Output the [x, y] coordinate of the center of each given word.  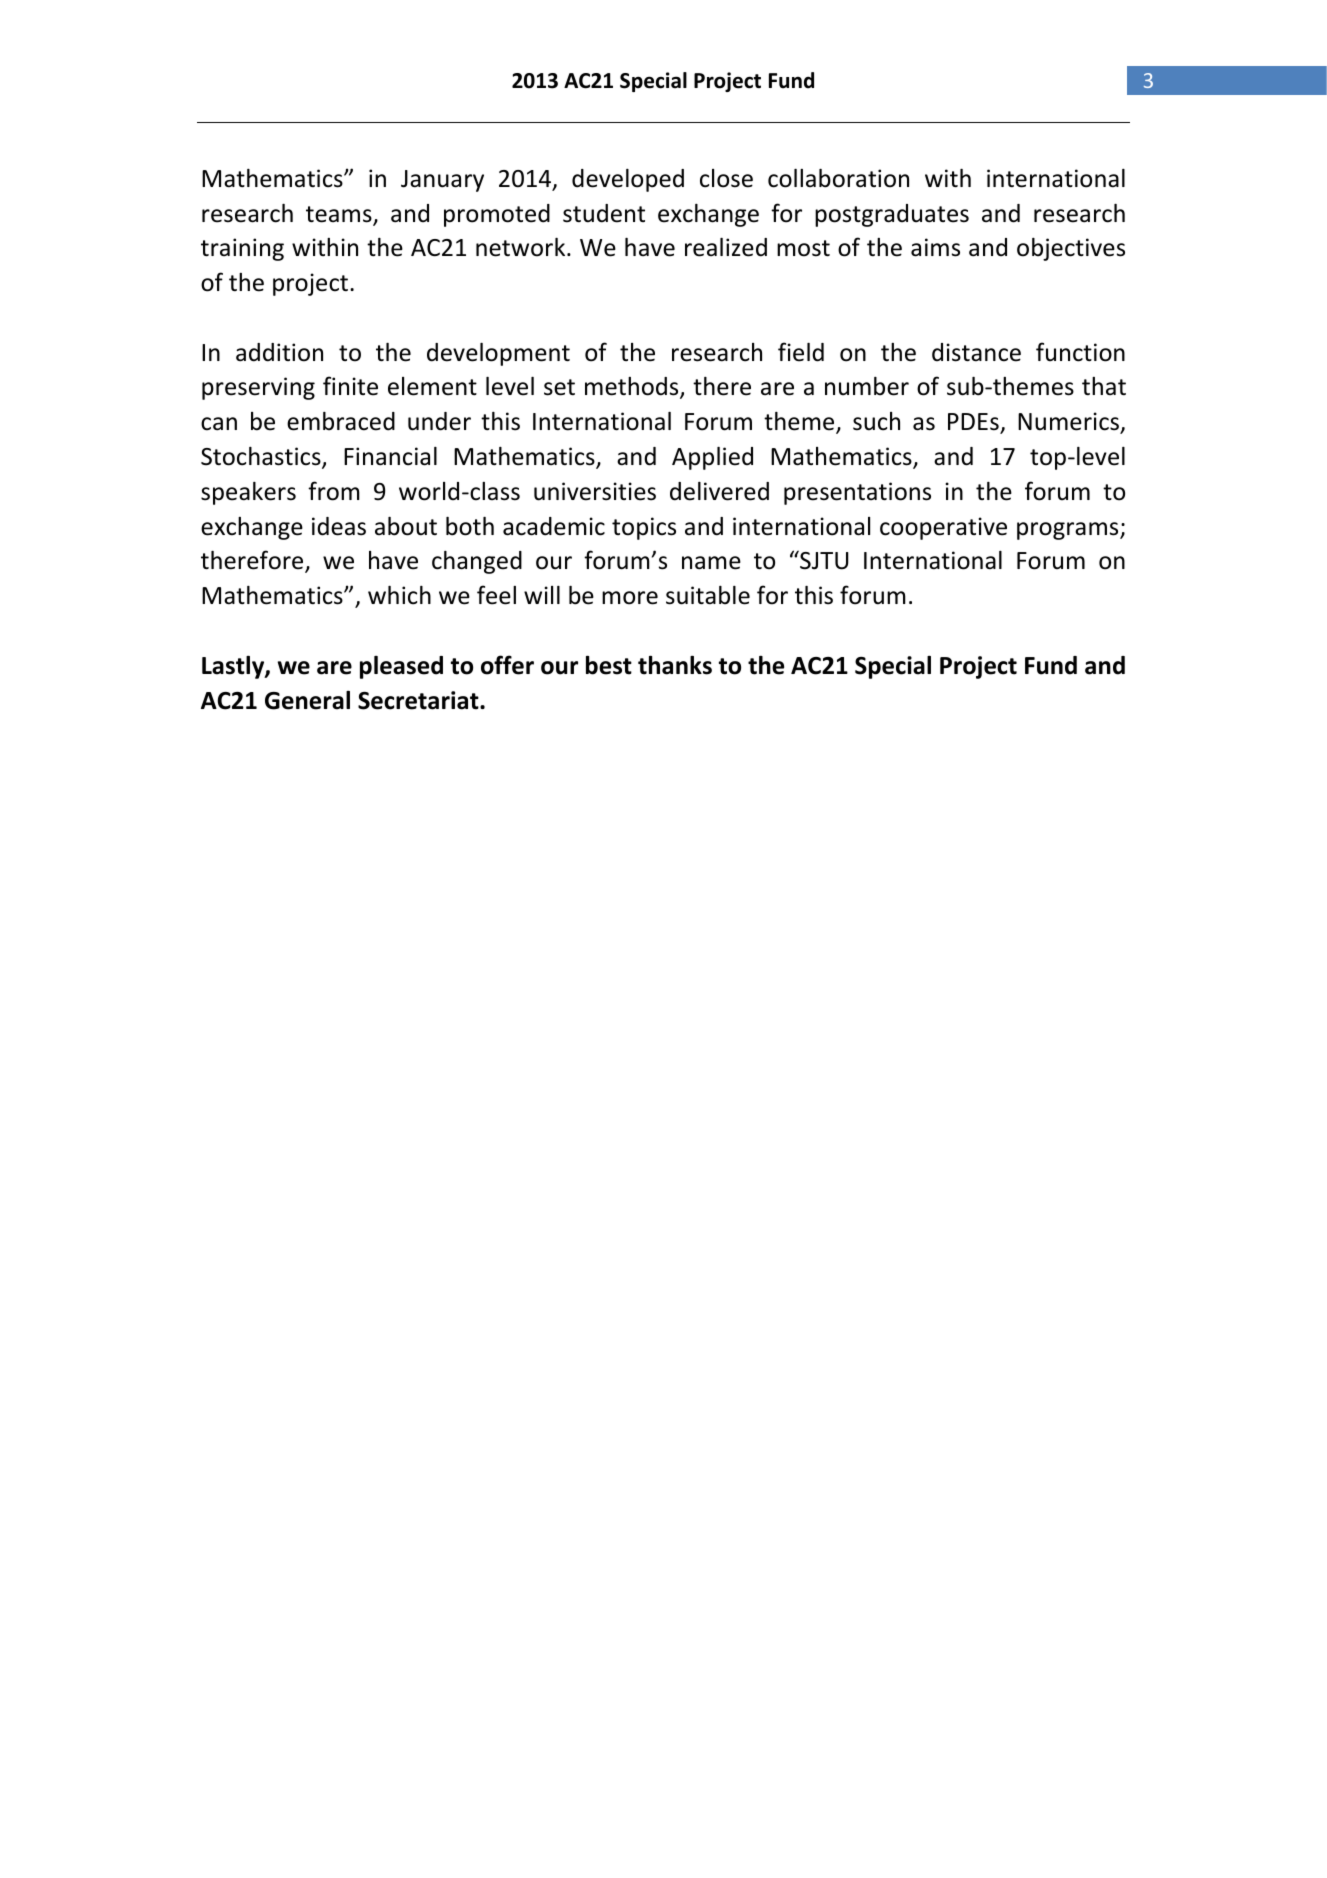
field [801, 352]
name [711, 563]
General [307, 700]
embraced [341, 421]
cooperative [943, 528]
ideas [339, 526]
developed [628, 180]
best [609, 665]
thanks [675, 665]
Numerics [1069, 422]
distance [976, 352]
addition [279, 352]
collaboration [838, 178]
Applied [712, 458]
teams [340, 215]
